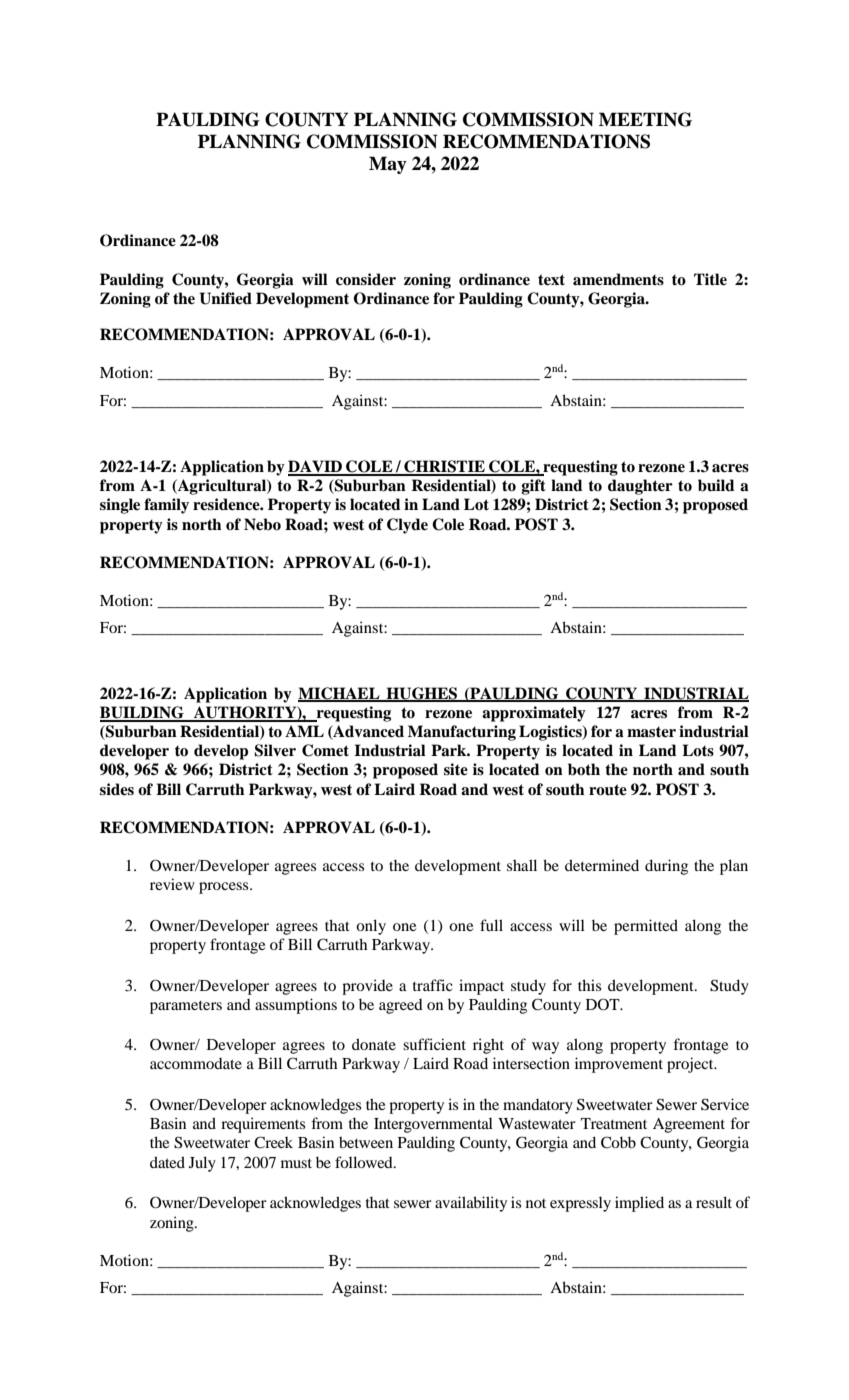 Image resolution: width=849 pixels, height=1400 pixels. What do you see at coordinates (645, 119) in the document?
I see `MEETING` at bounding box center [645, 119].
